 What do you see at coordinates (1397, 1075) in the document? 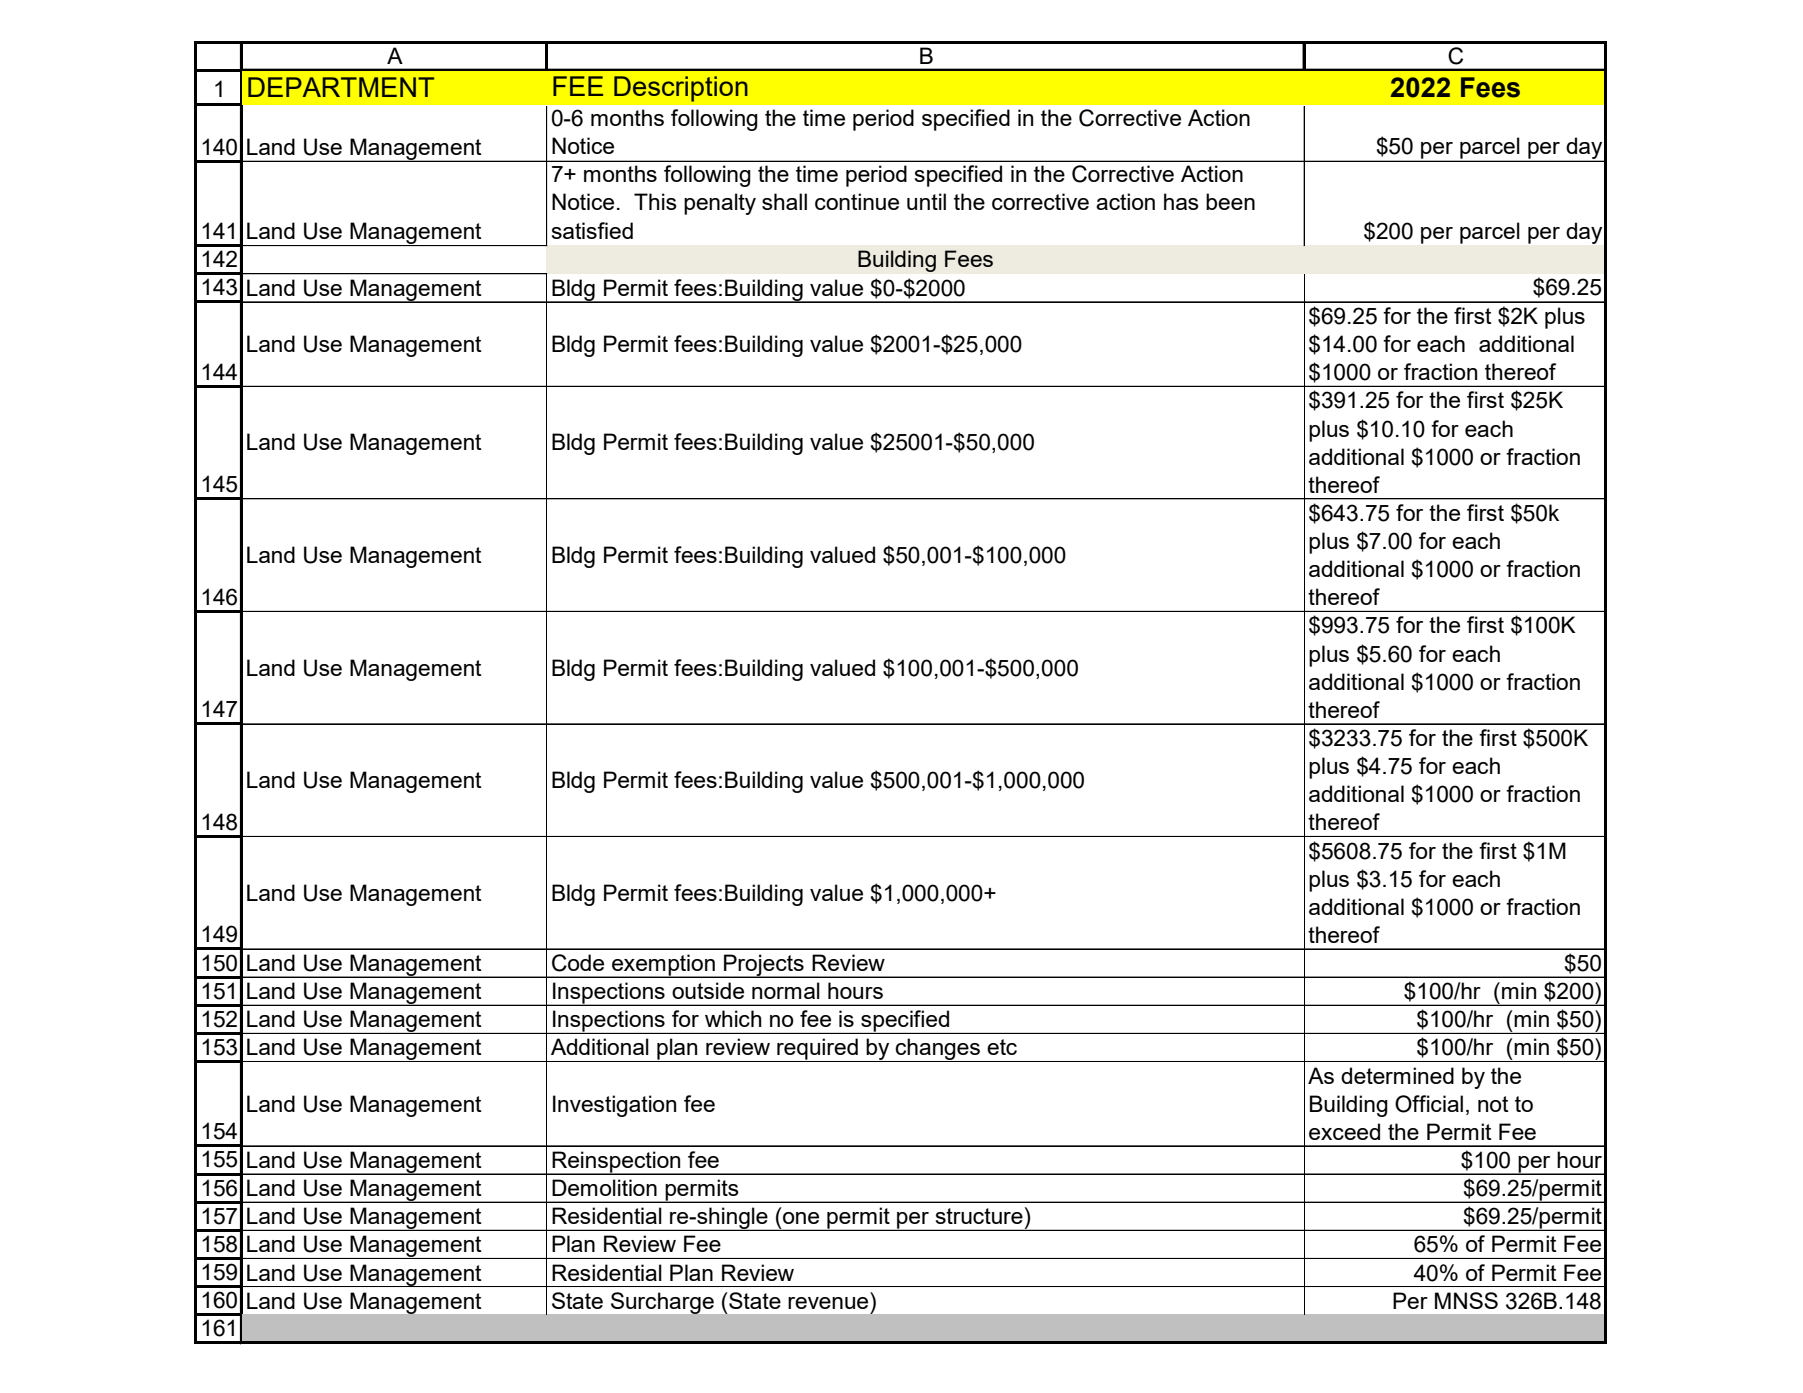
I see `determined` at bounding box center [1397, 1075].
